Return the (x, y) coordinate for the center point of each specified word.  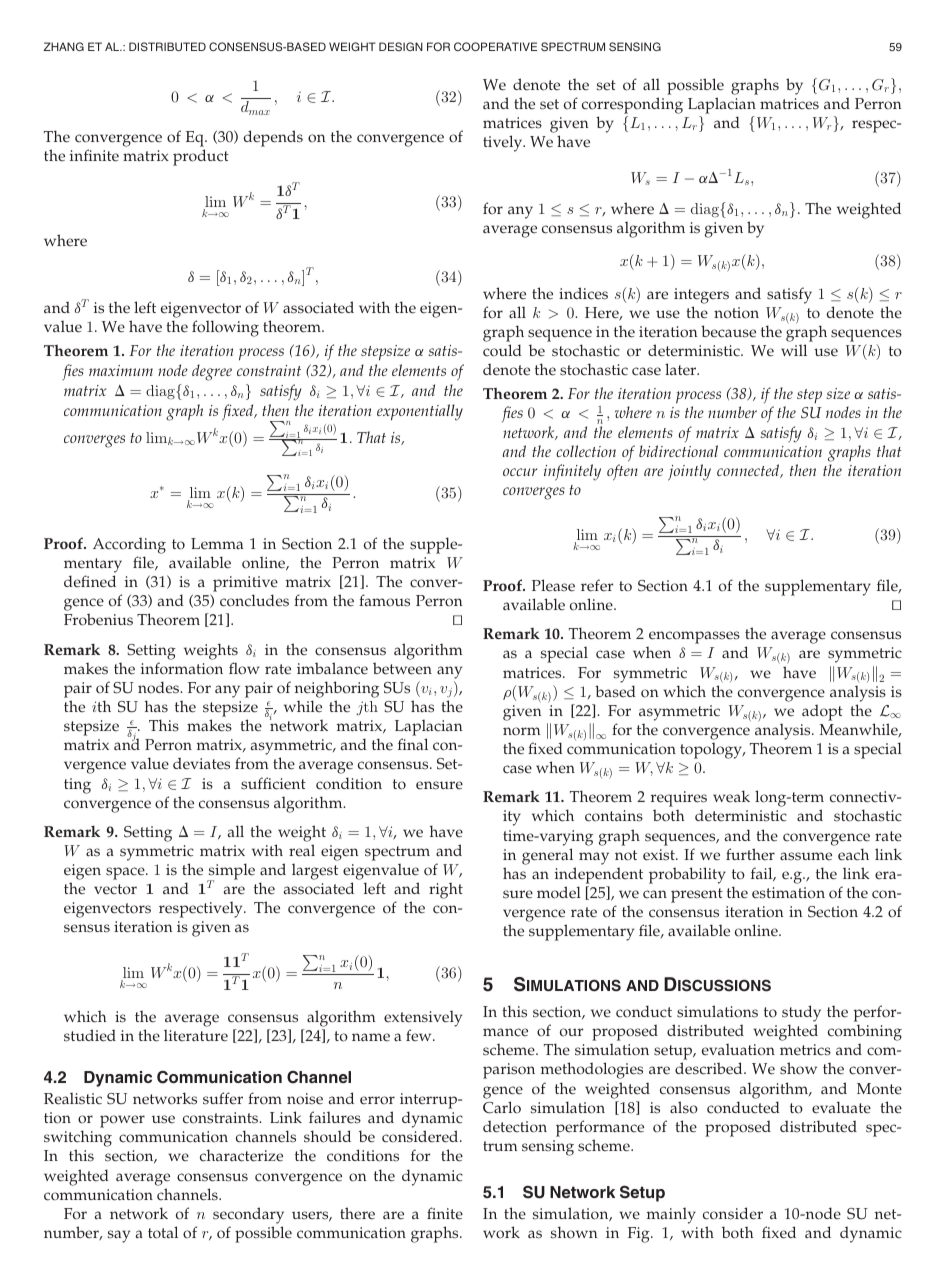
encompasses (694, 637)
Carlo (502, 1107)
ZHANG (63, 46)
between (402, 668)
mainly (671, 1216)
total (163, 1232)
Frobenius (98, 619)
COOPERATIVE (495, 46)
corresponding (632, 105)
